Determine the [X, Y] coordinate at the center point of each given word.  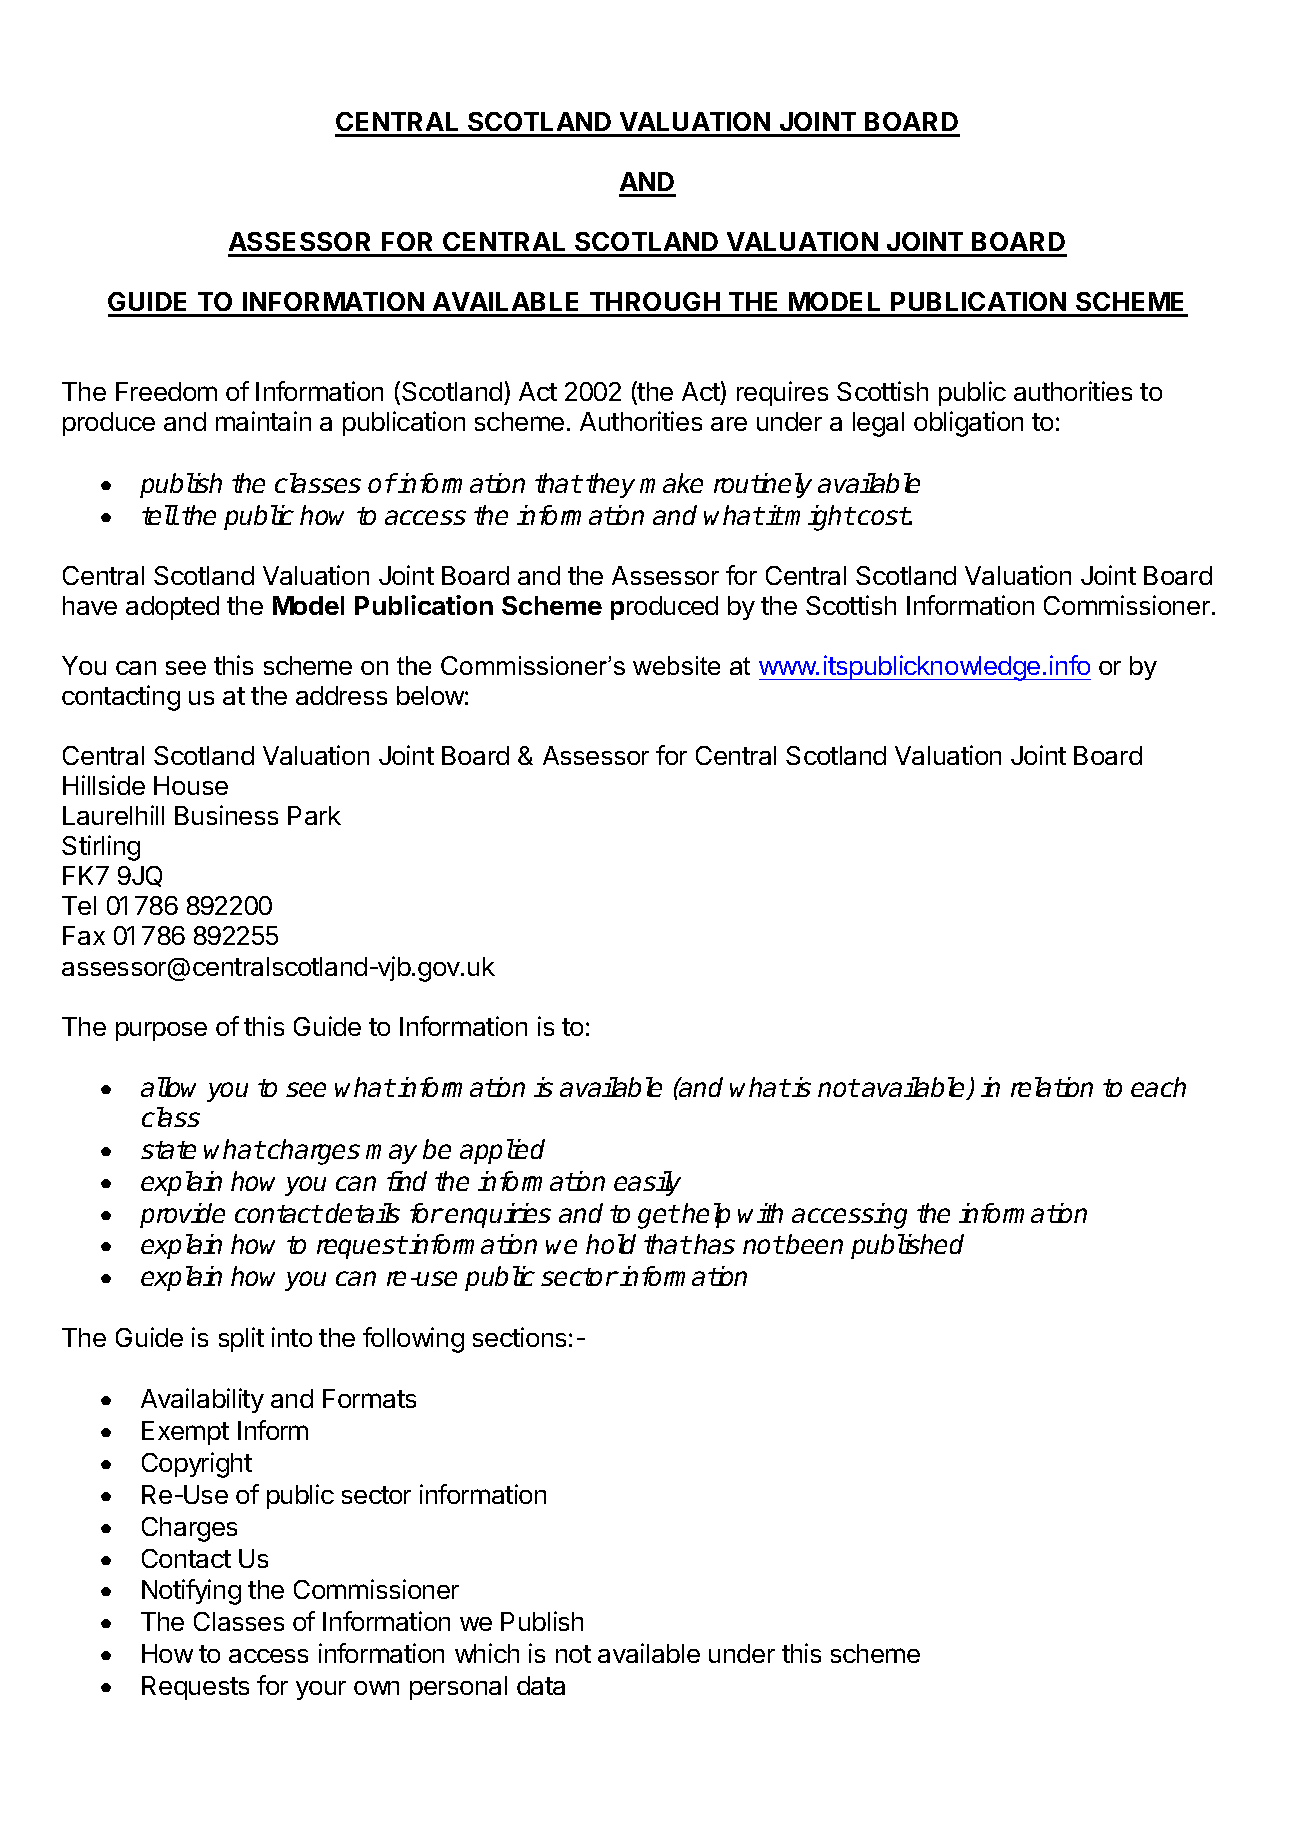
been [814, 1244]
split [241, 1339]
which [487, 1653]
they [610, 485]
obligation [968, 424]
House [191, 785]
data [541, 1685]
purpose [161, 1031]
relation [1052, 1087]
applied [502, 1151]
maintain [263, 421]
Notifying [191, 1592]
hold [611, 1244]
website [676, 665]
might [819, 518]
